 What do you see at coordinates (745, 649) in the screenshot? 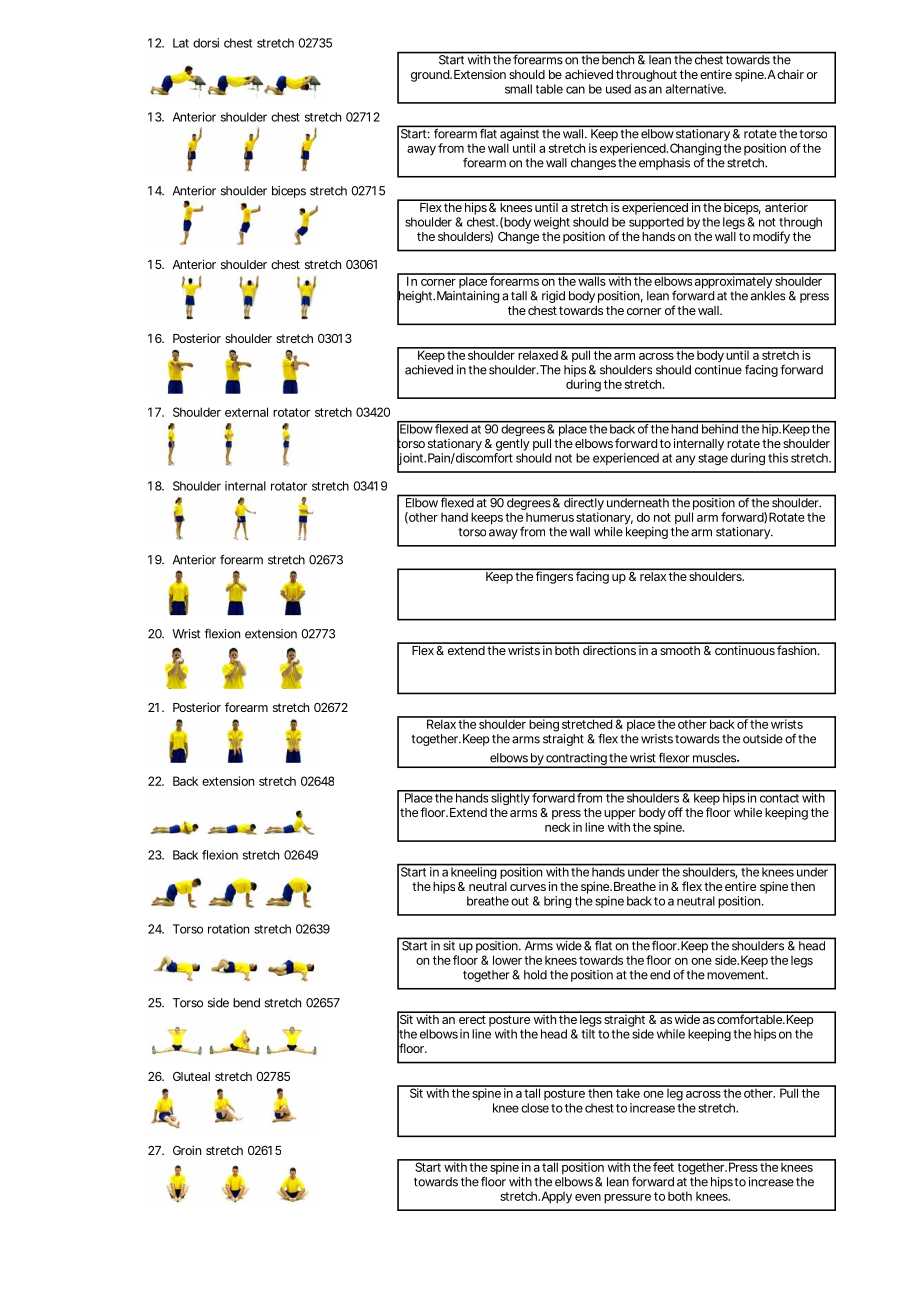
I see `continuous` at bounding box center [745, 649].
